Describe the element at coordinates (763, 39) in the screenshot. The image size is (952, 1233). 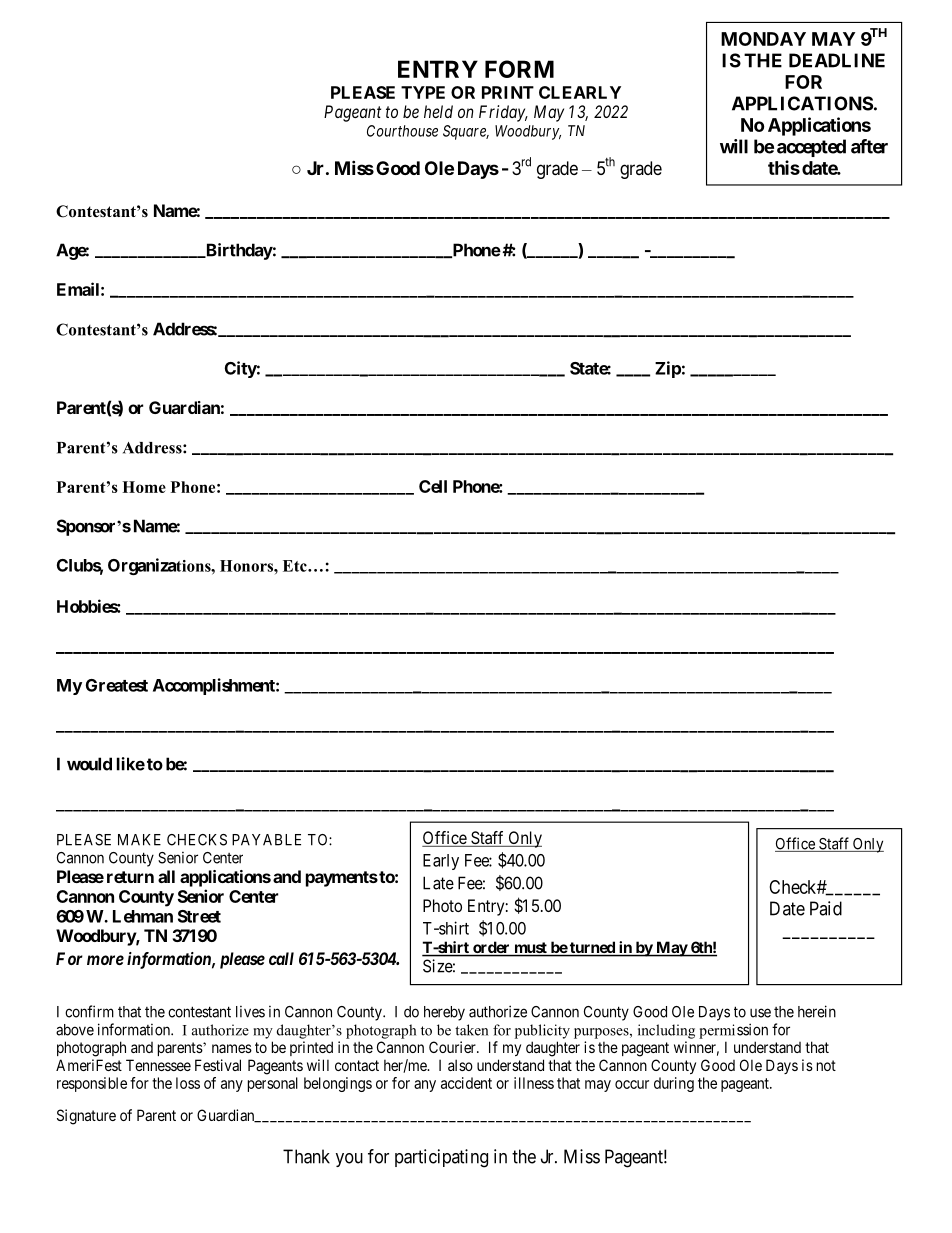
I see `MONDAY` at that location.
